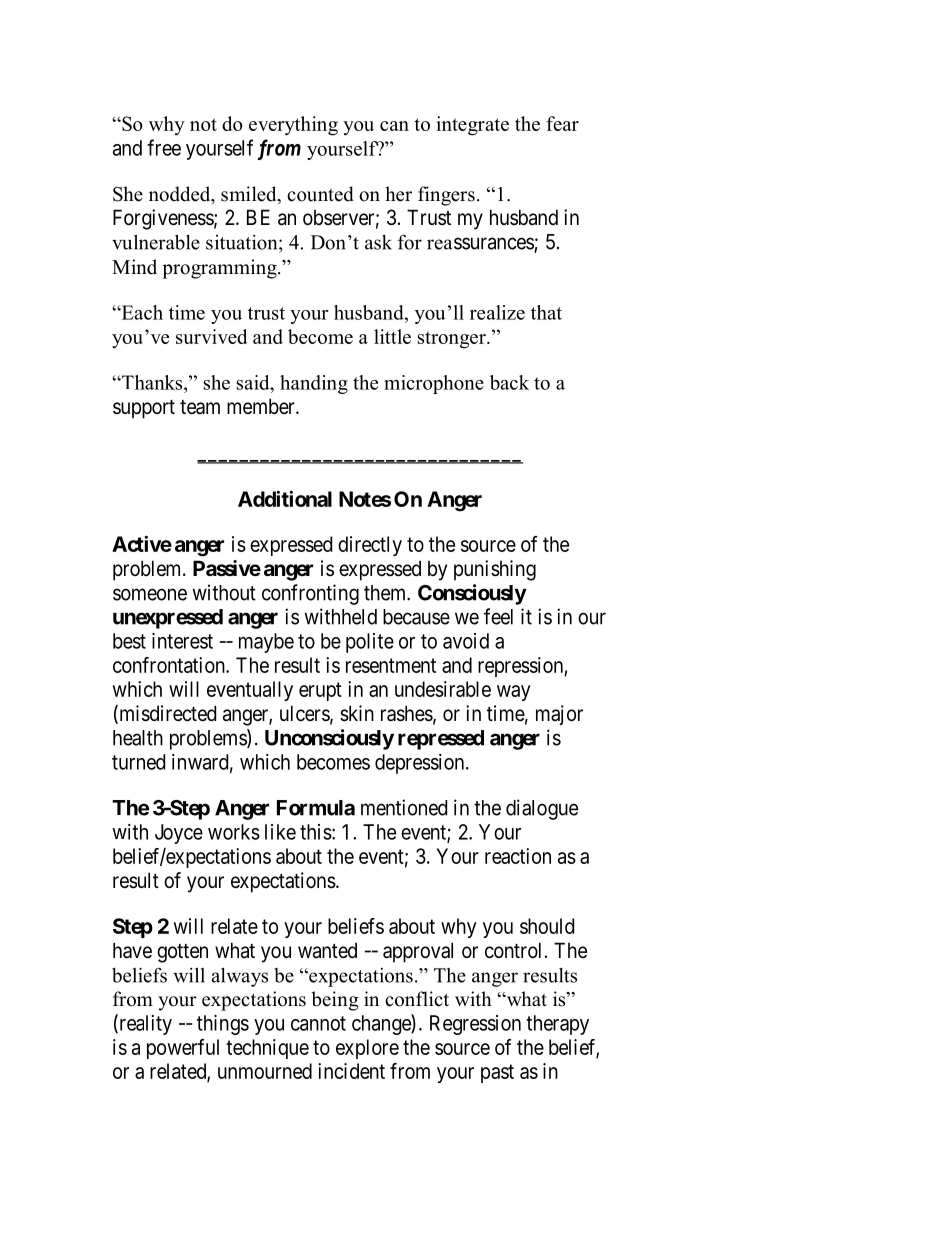  Describe the element at coordinates (357, 713) in the page. I see `skin` at that location.
